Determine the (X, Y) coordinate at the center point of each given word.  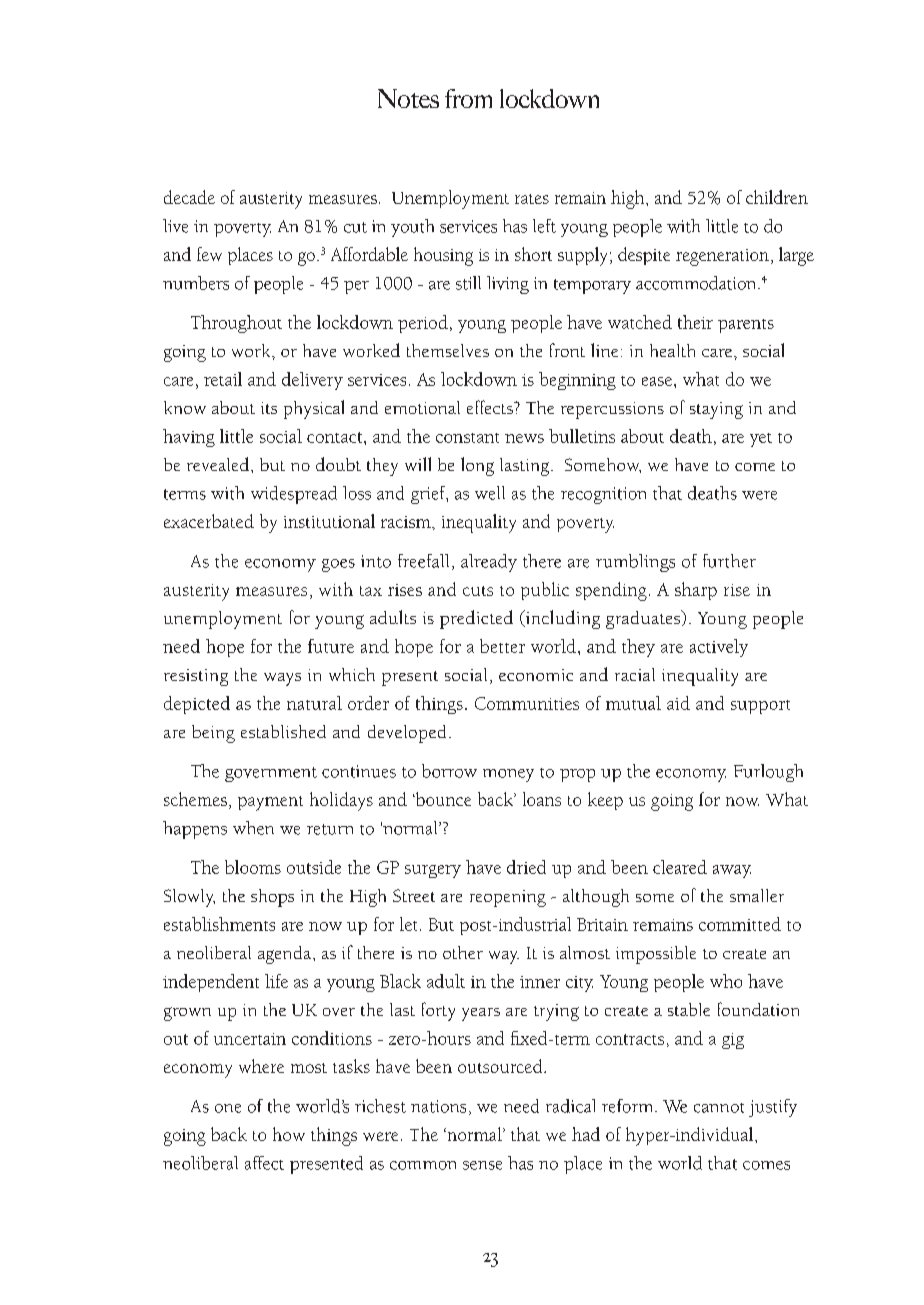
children (777, 197)
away (732, 871)
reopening (508, 898)
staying (716, 410)
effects (491, 407)
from (468, 98)
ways (282, 679)
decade (189, 197)
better (502, 646)
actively (719, 648)
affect (264, 1163)
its (269, 408)
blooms (253, 867)
